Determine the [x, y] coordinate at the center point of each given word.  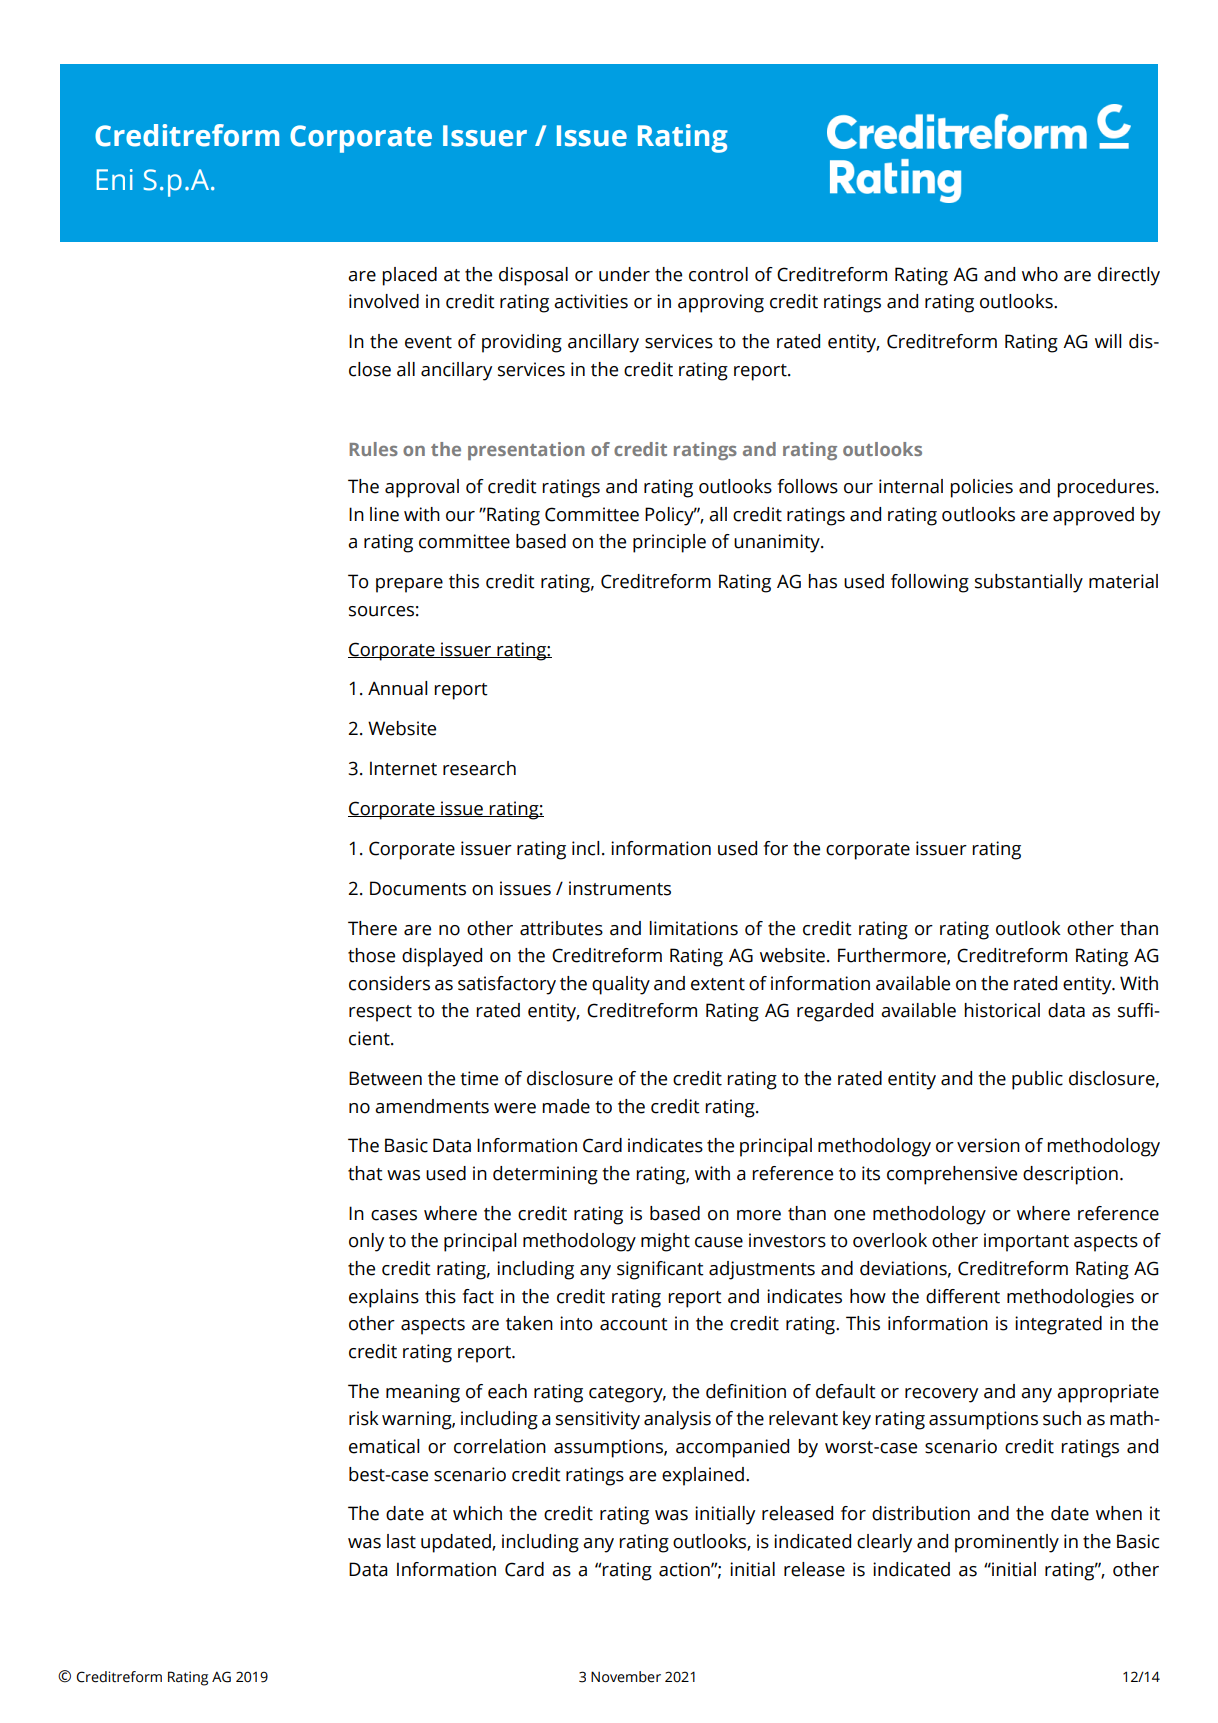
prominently [1007, 1543]
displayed [442, 957]
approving [721, 303]
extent [718, 984]
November [626, 1677]
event [428, 342]
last [401, 1541]
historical [1002, 1010]
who [1040, 274]
